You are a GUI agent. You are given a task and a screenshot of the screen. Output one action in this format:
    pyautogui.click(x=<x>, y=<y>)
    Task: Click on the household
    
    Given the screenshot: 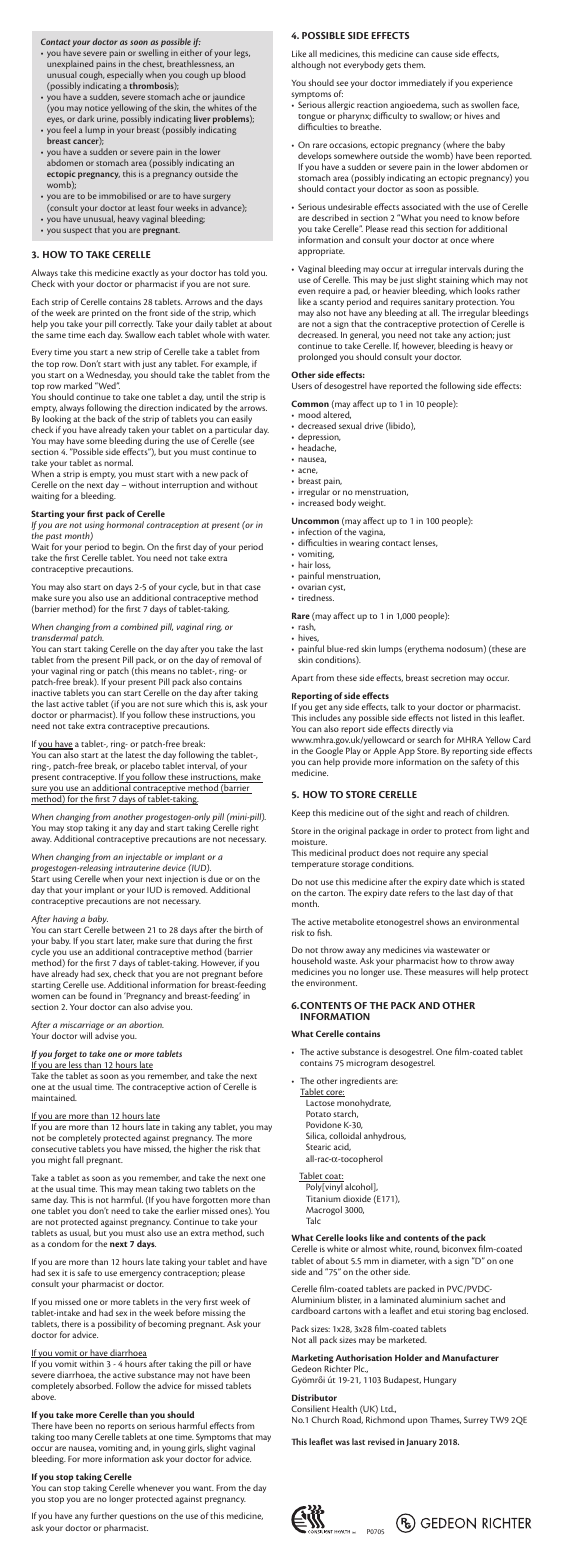 What is the action you would take?
    pyautogui.click(x=312, y=960)
